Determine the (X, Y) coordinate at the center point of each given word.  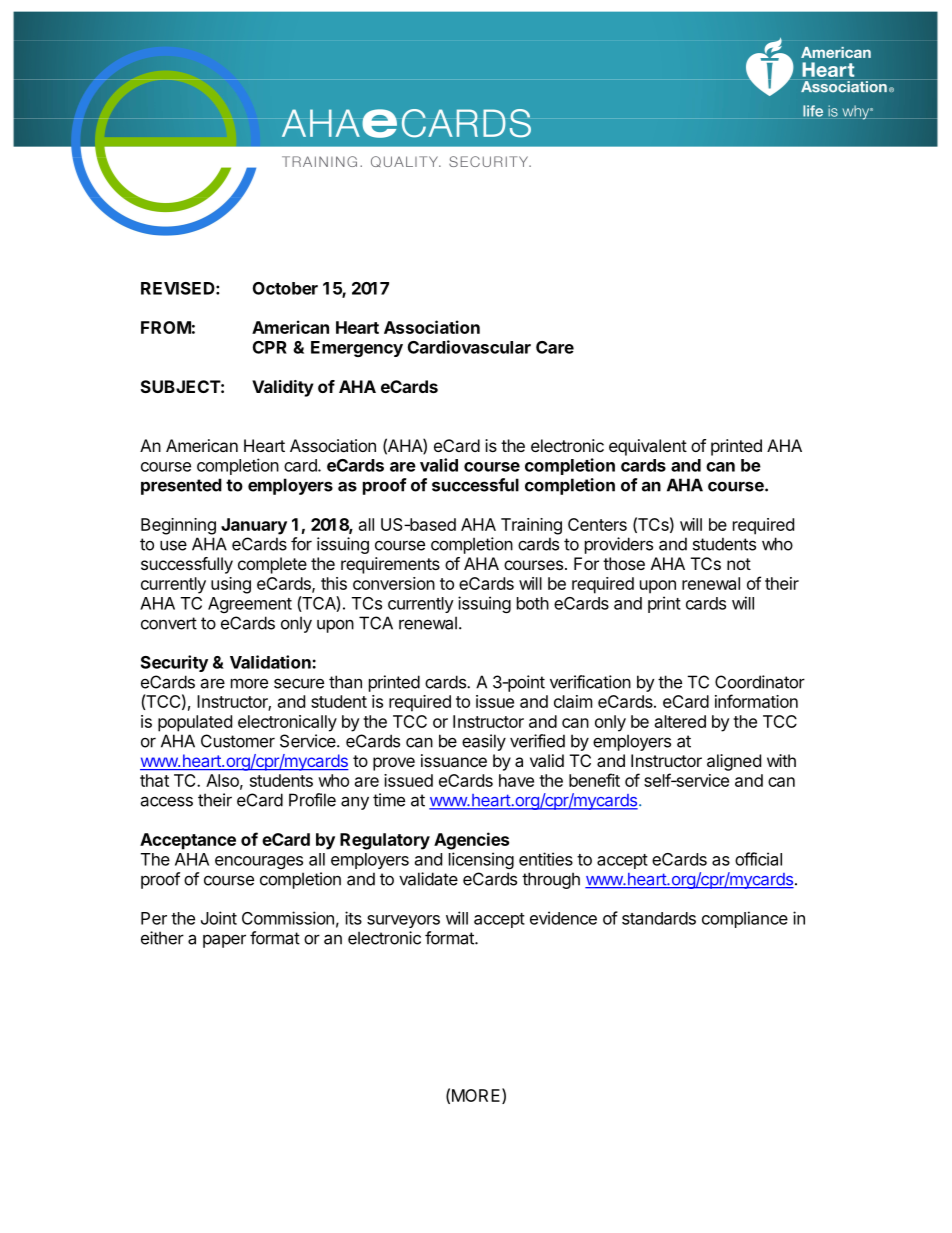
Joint (219, 918)
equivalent (648, 447)
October (285, 288)
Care (555, 347)
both (533, 603)
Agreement (250, 605)
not (739, 564)
